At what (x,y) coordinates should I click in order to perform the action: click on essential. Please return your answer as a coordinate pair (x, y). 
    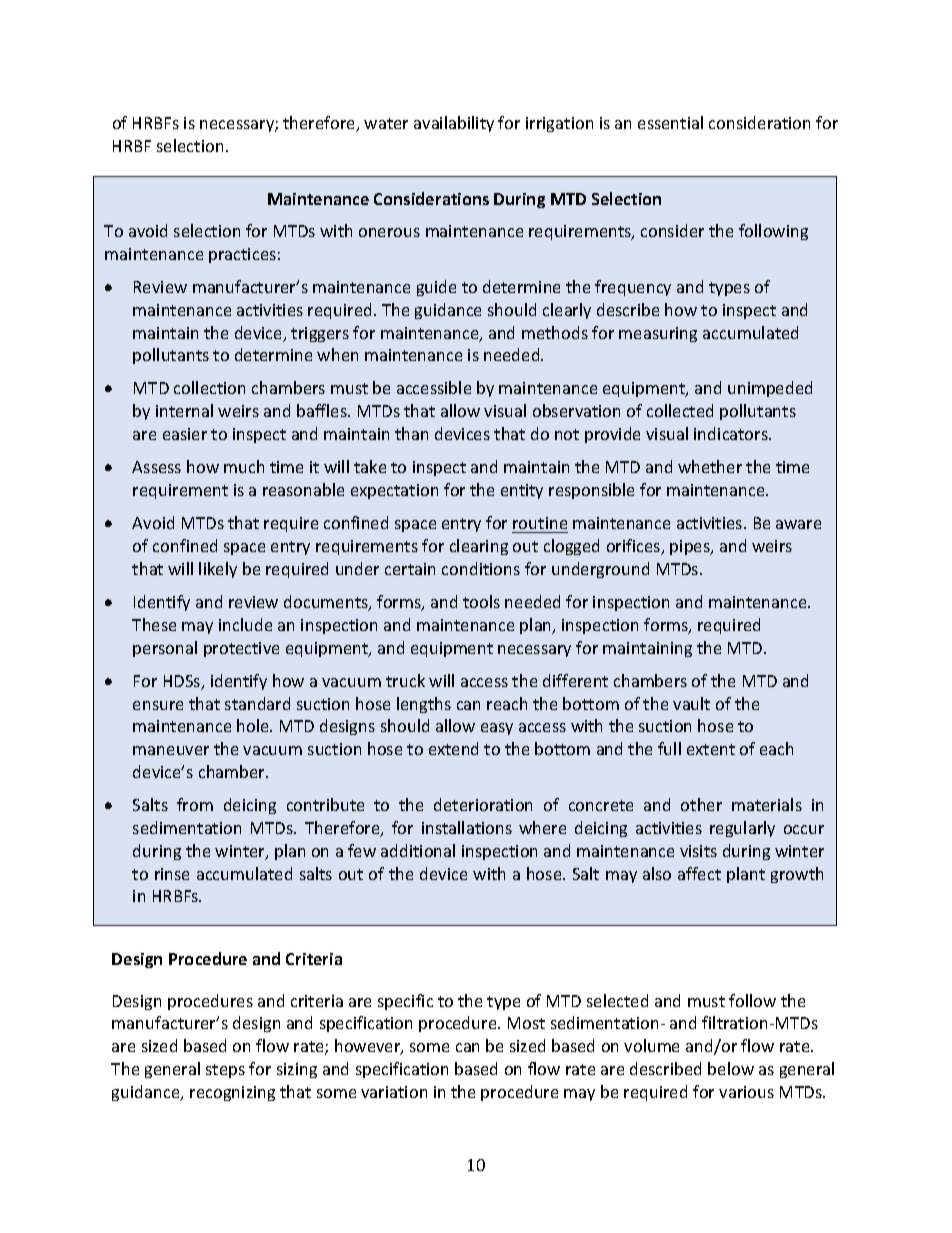
    Looking at the image, I should click on (670, 122).
